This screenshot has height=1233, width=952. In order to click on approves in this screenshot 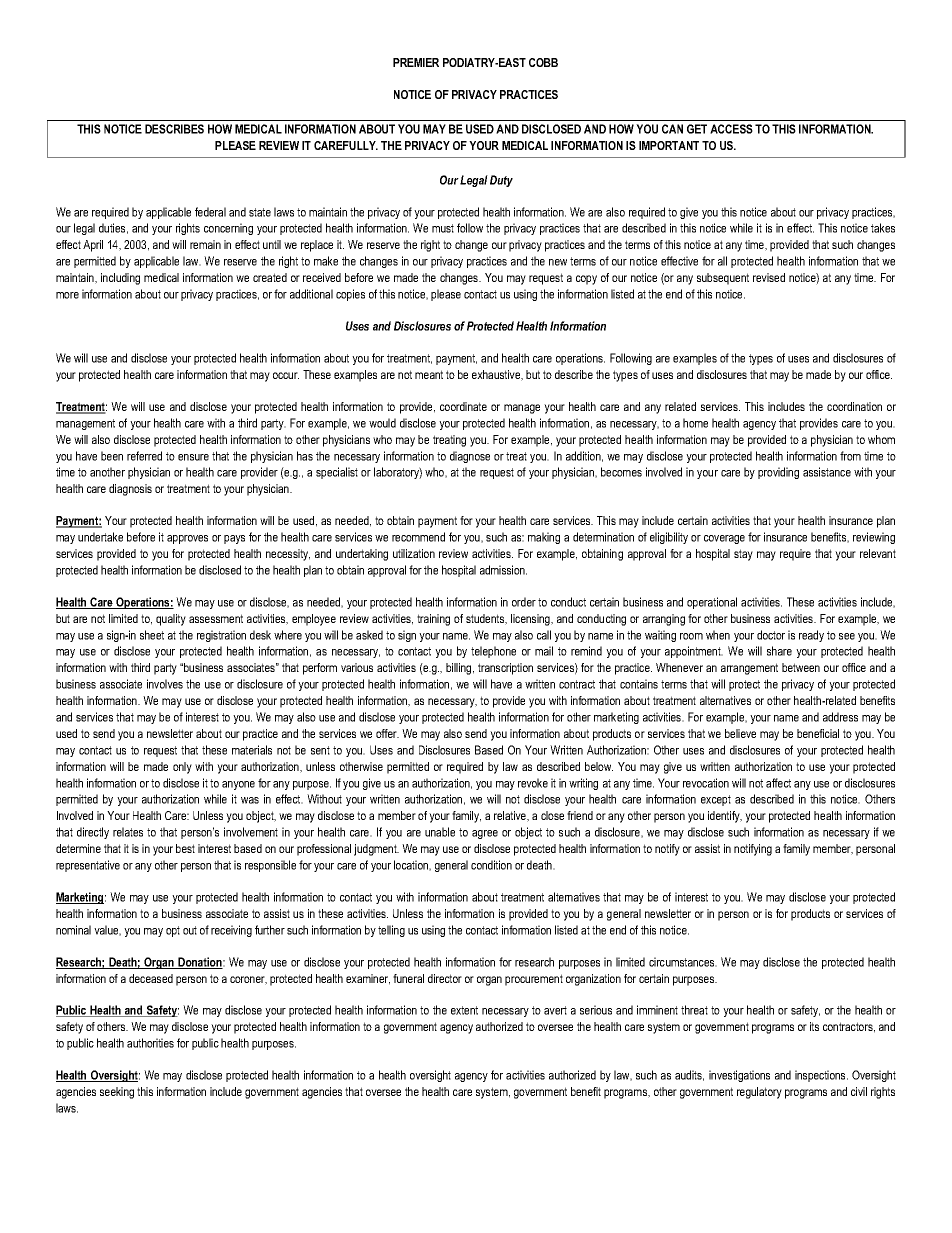, I will do `click(187, 539)`.
